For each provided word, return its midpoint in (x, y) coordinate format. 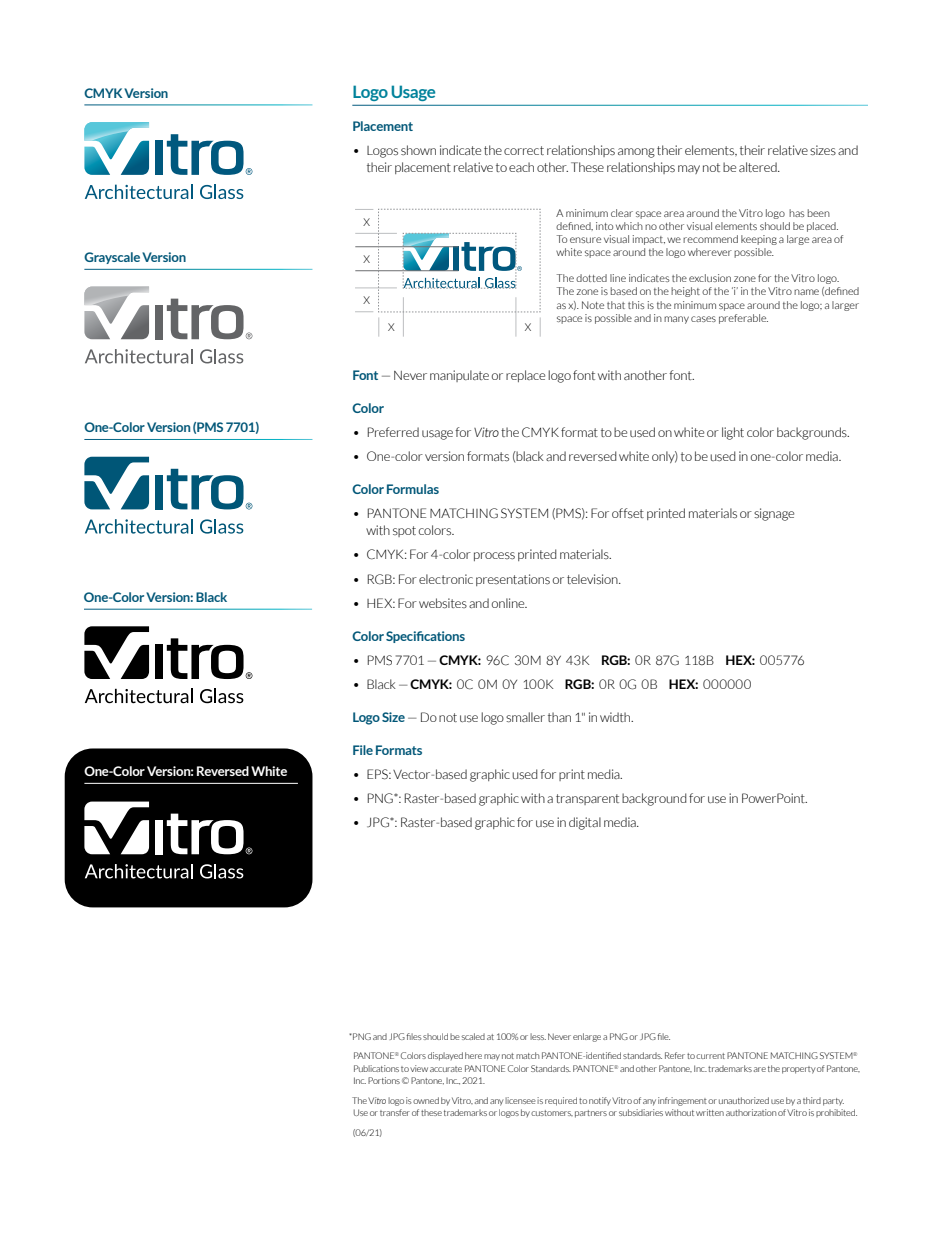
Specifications (425, 637)
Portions (384, 1080)
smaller (525, 717)
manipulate (459, 376)
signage (774, 514)
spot (404, 531)
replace (525, 376)
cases (703, 319)
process (494, 556)
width (616, 717)
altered (759, 167)
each (521, 167)
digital (585, 823)
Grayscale (112, 258)
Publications (376, 1068)
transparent (587, 799)
